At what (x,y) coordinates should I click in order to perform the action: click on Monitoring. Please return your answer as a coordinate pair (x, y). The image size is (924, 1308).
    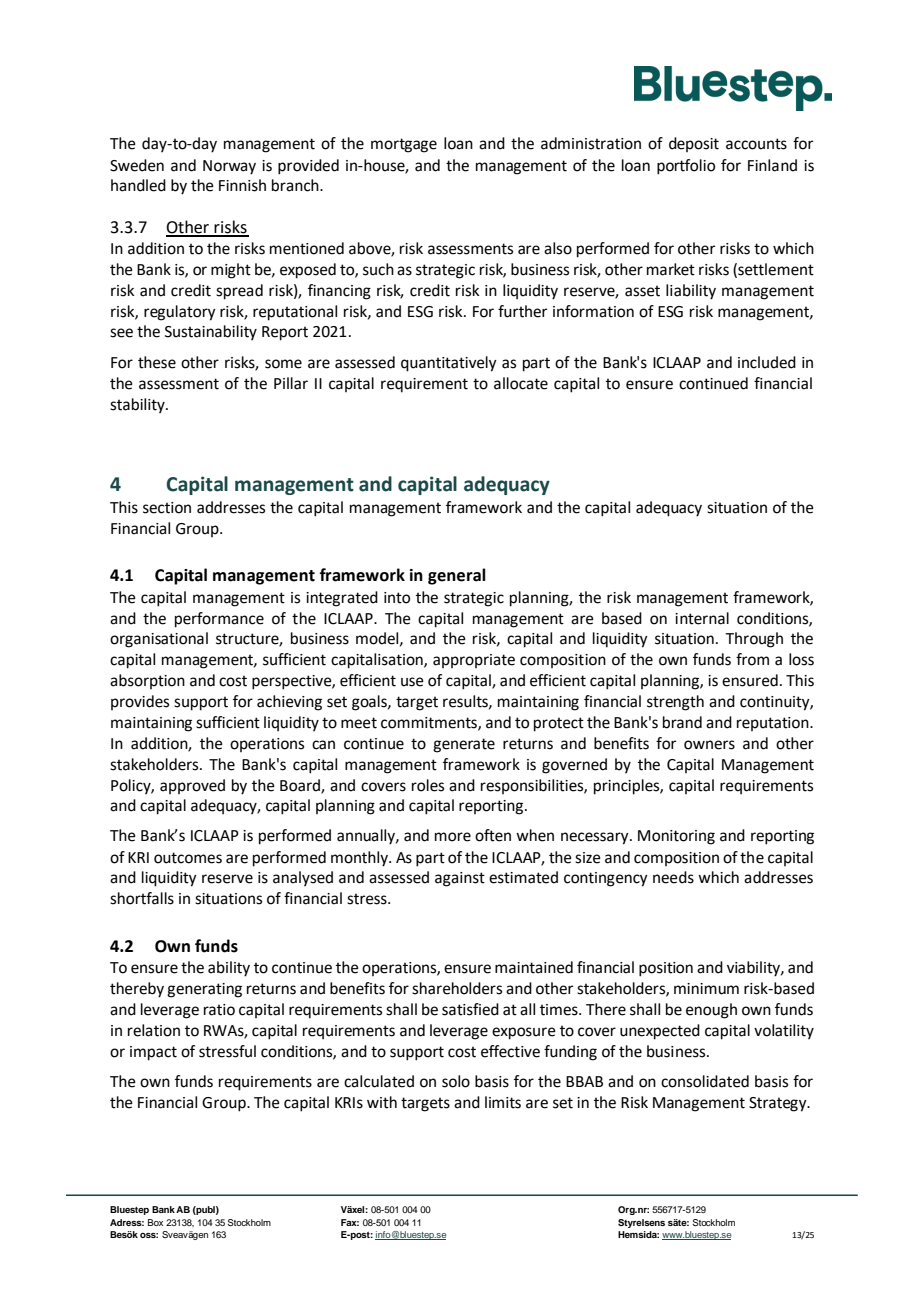
    Looking at the image, I should click on (676, 837).
